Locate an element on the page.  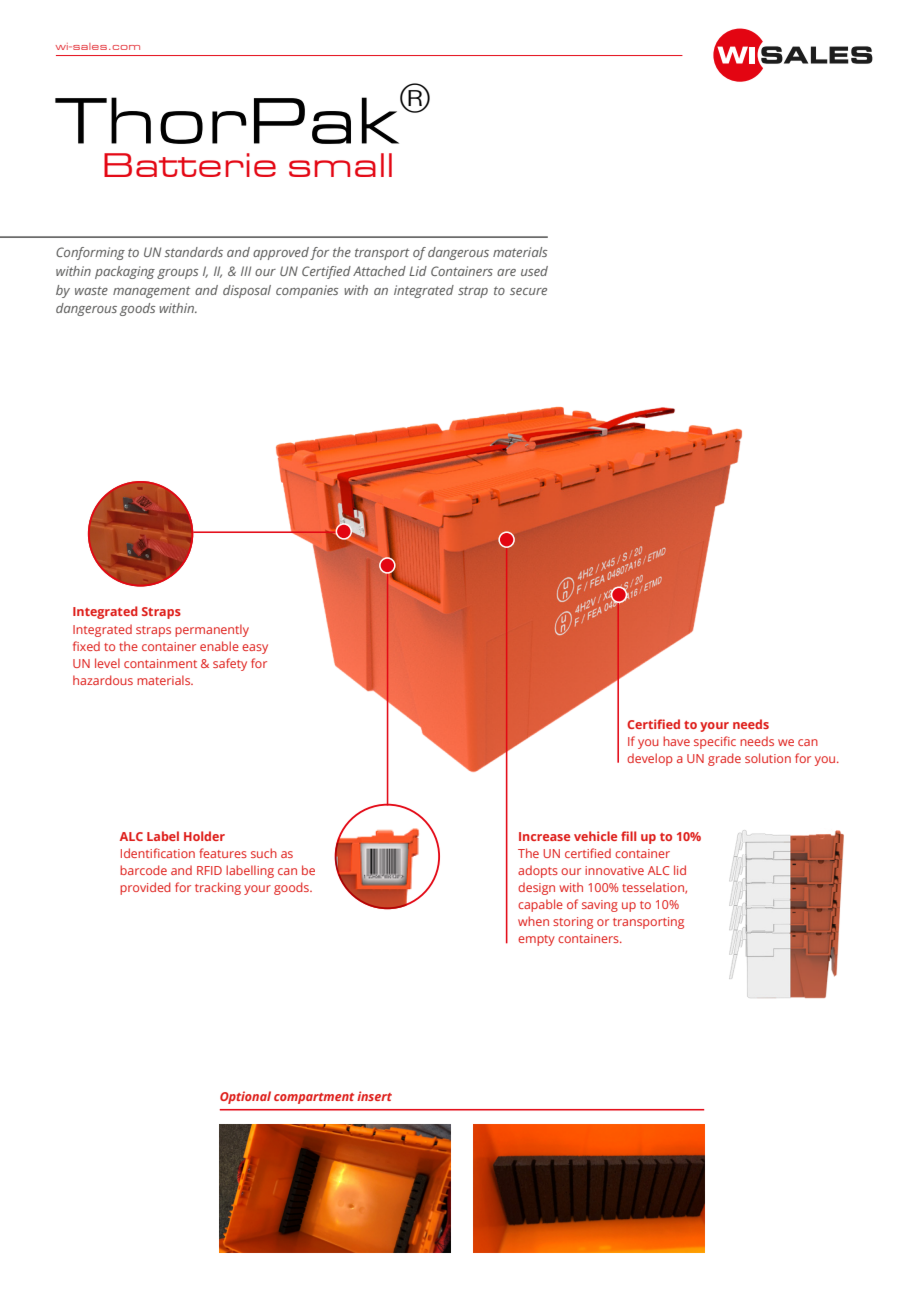
insert is located at coordinates (374, 1096).
